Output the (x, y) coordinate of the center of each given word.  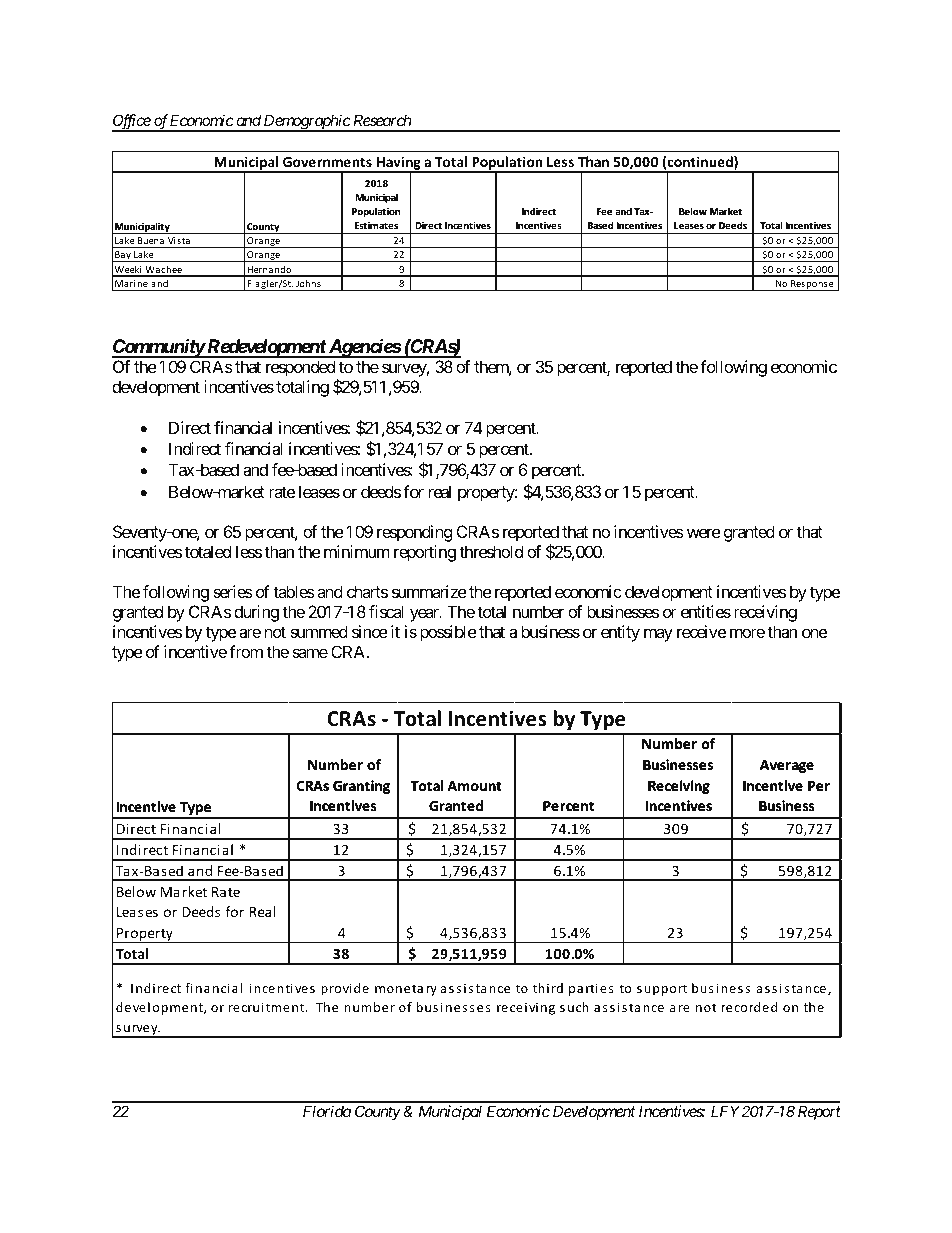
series (233, 591)
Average (787, 766)
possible (448, 633)
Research (382, 120)
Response (812, 285)
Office (132, 123)
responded (300, 368)
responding (414, 533)
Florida (327, 1111)
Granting (361, 787)
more (747, 633)
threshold (491, 551)
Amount (475, 786)
